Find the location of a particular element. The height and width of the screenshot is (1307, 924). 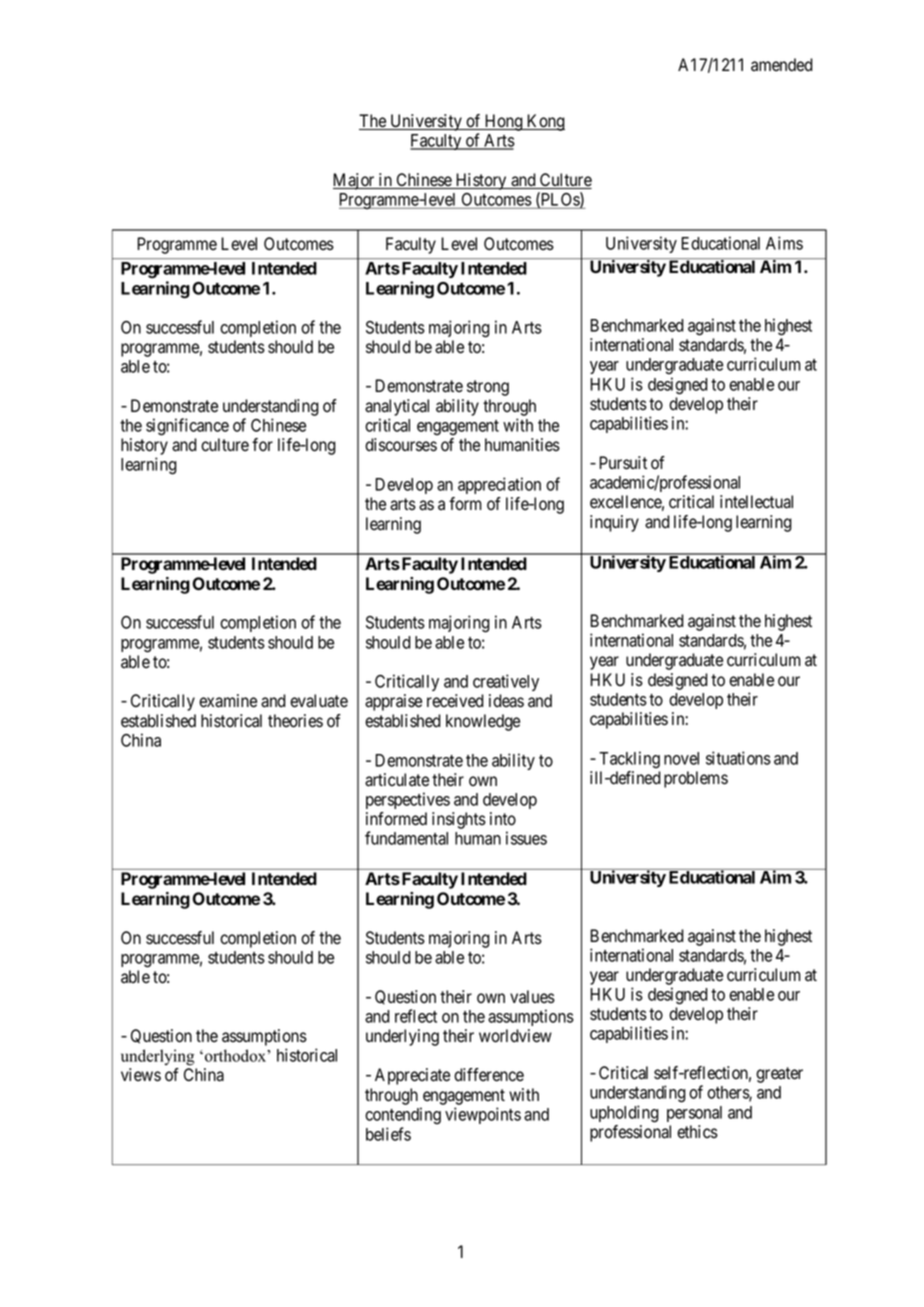

Hong is located at coordinates (504, 122).
